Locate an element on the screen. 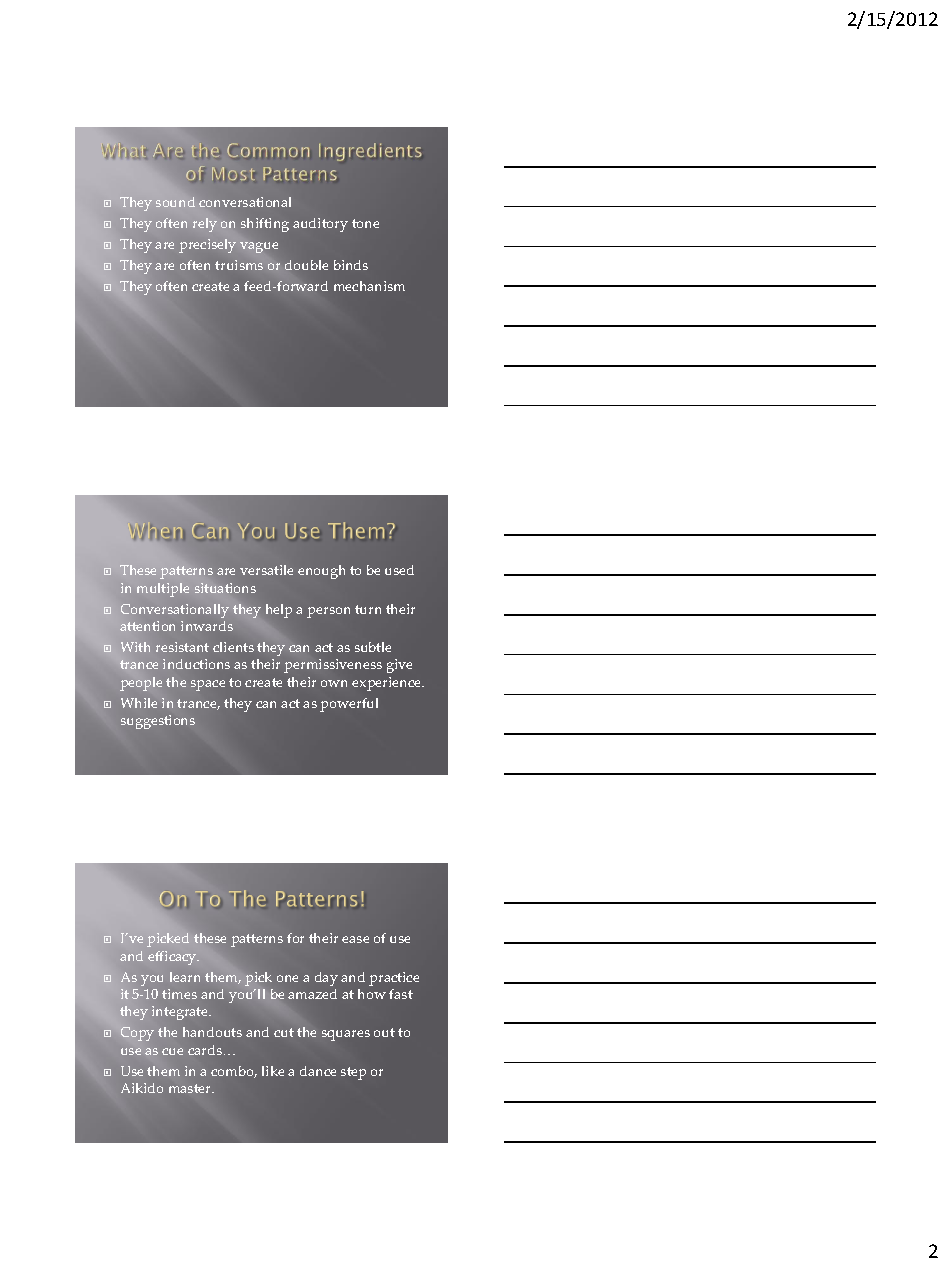 This screenshot has height=1270, width=952. shifting is located at coordinates (265, 225).
